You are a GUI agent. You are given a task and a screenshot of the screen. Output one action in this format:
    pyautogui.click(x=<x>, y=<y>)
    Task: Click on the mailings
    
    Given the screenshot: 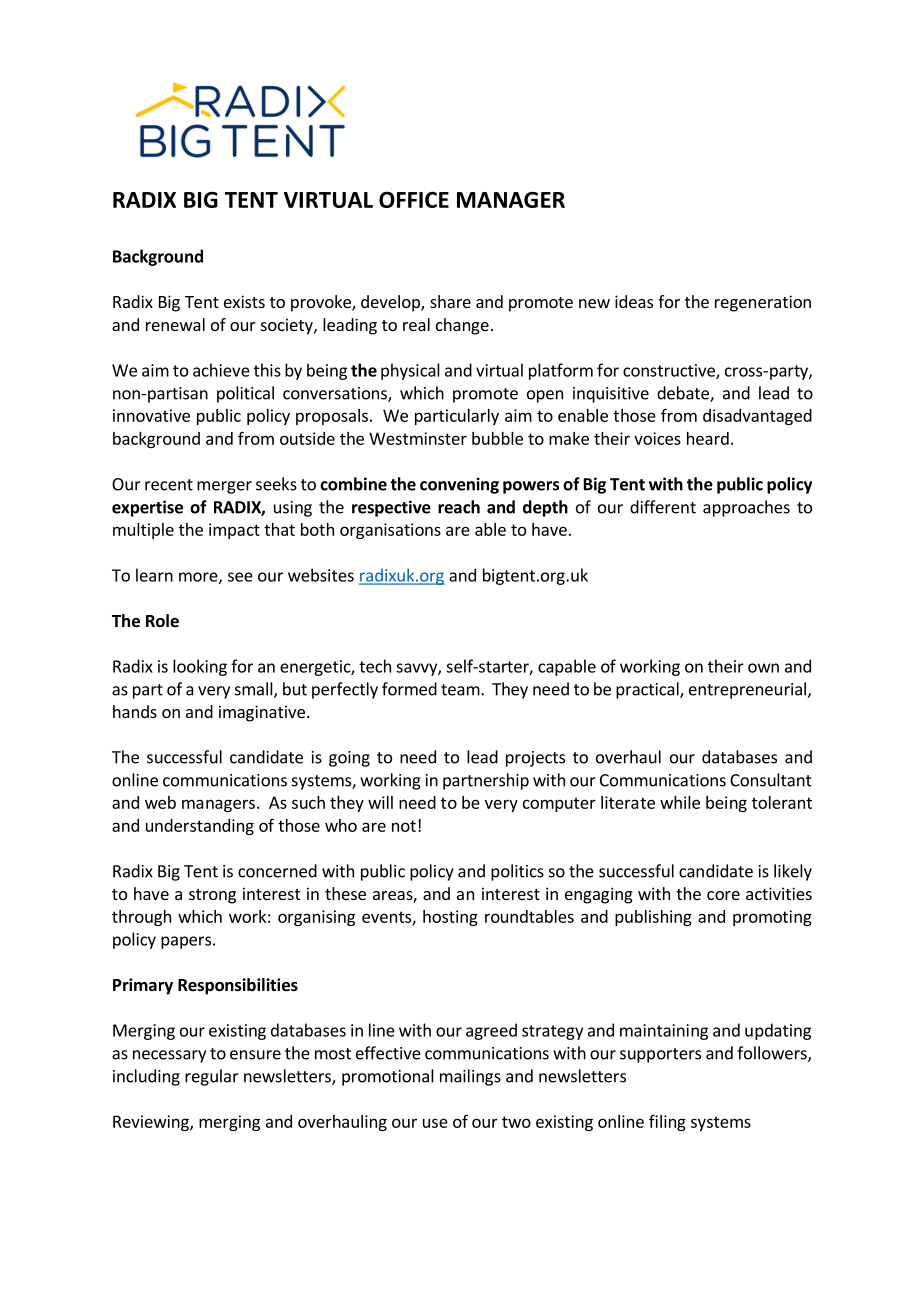 What is the action you would take?
    pyautogui.click(x=470, y=1077)
